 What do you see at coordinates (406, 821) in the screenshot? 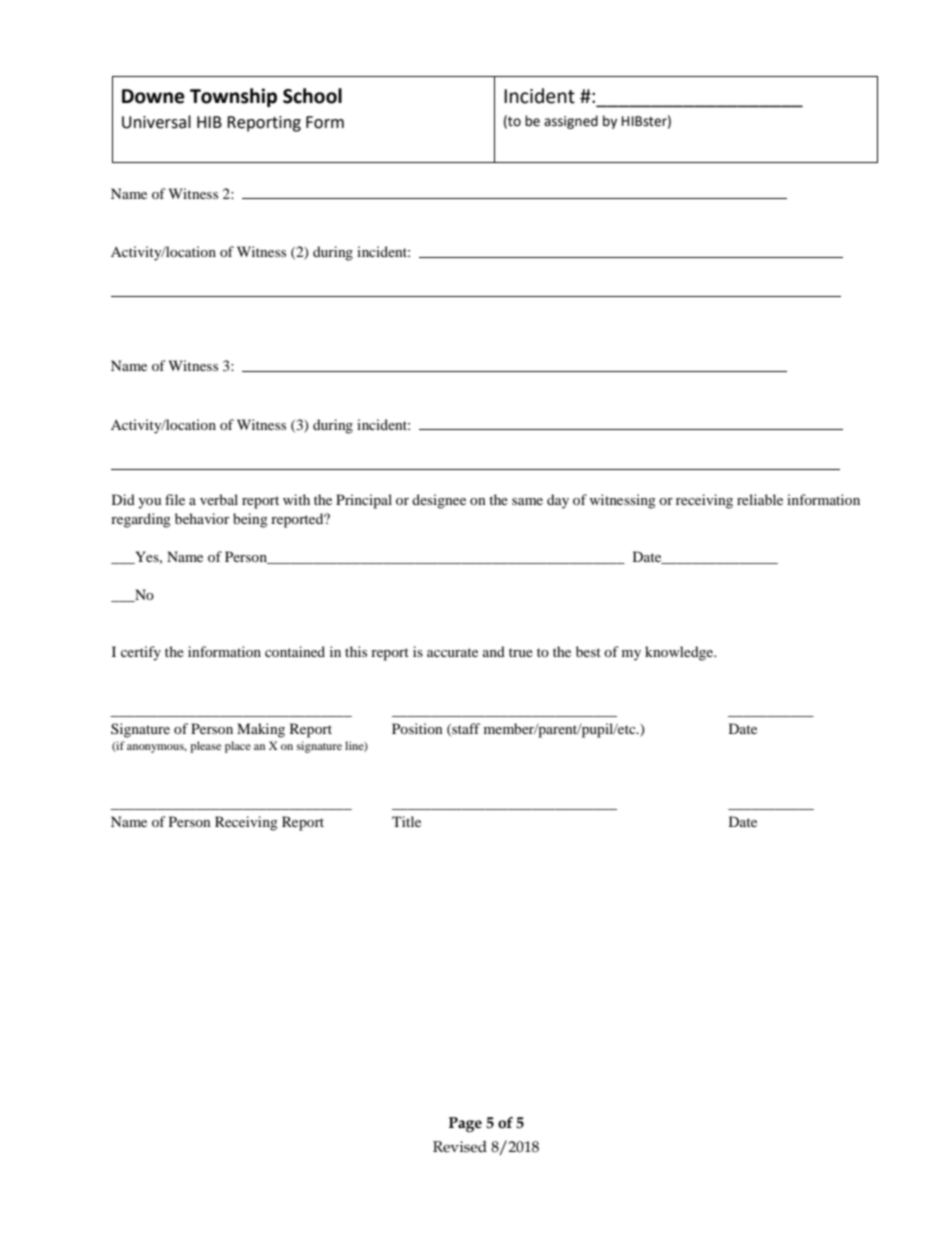
I see `Title` at bounding box center [406, 821].
